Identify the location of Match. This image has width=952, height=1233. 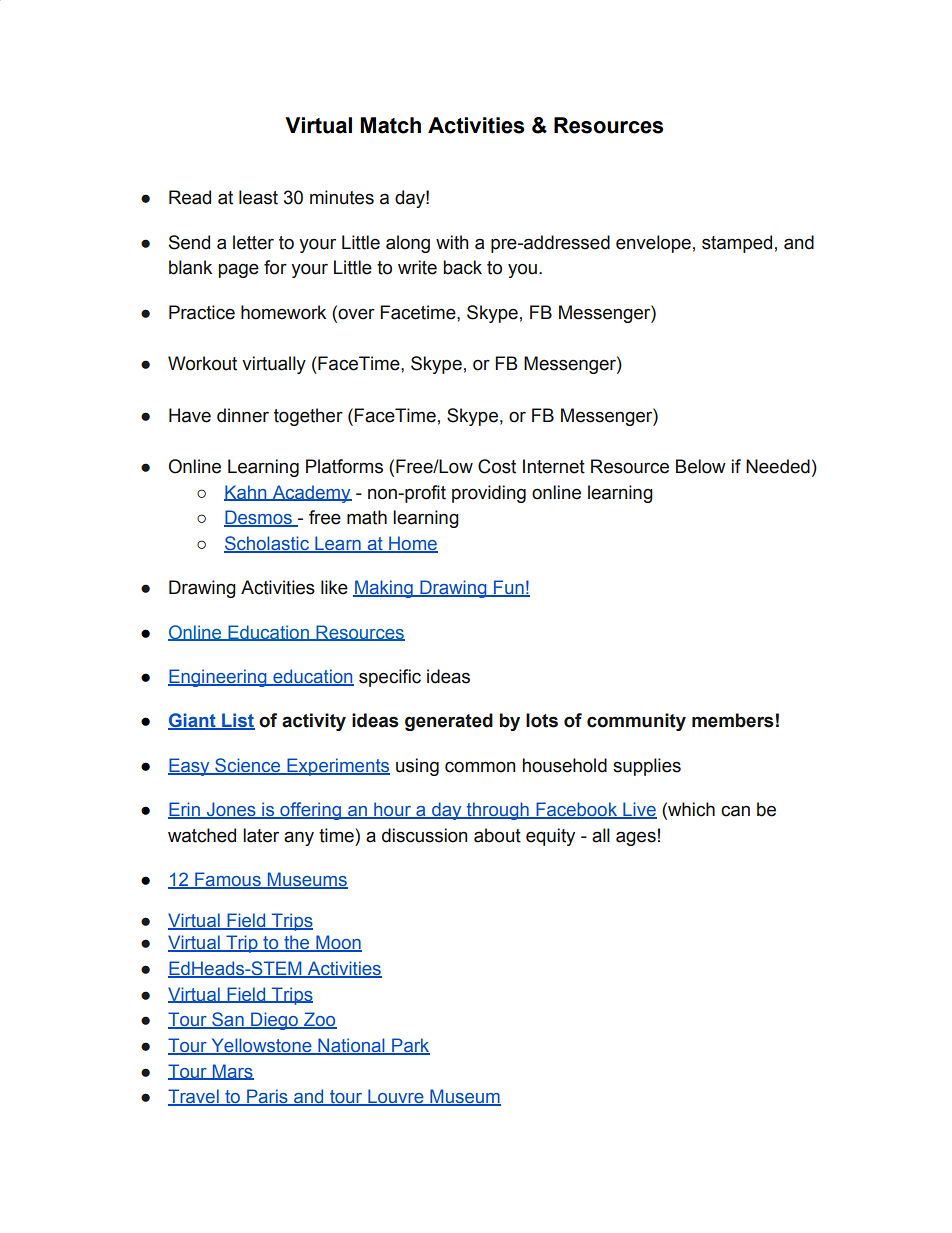
(390, 125).
